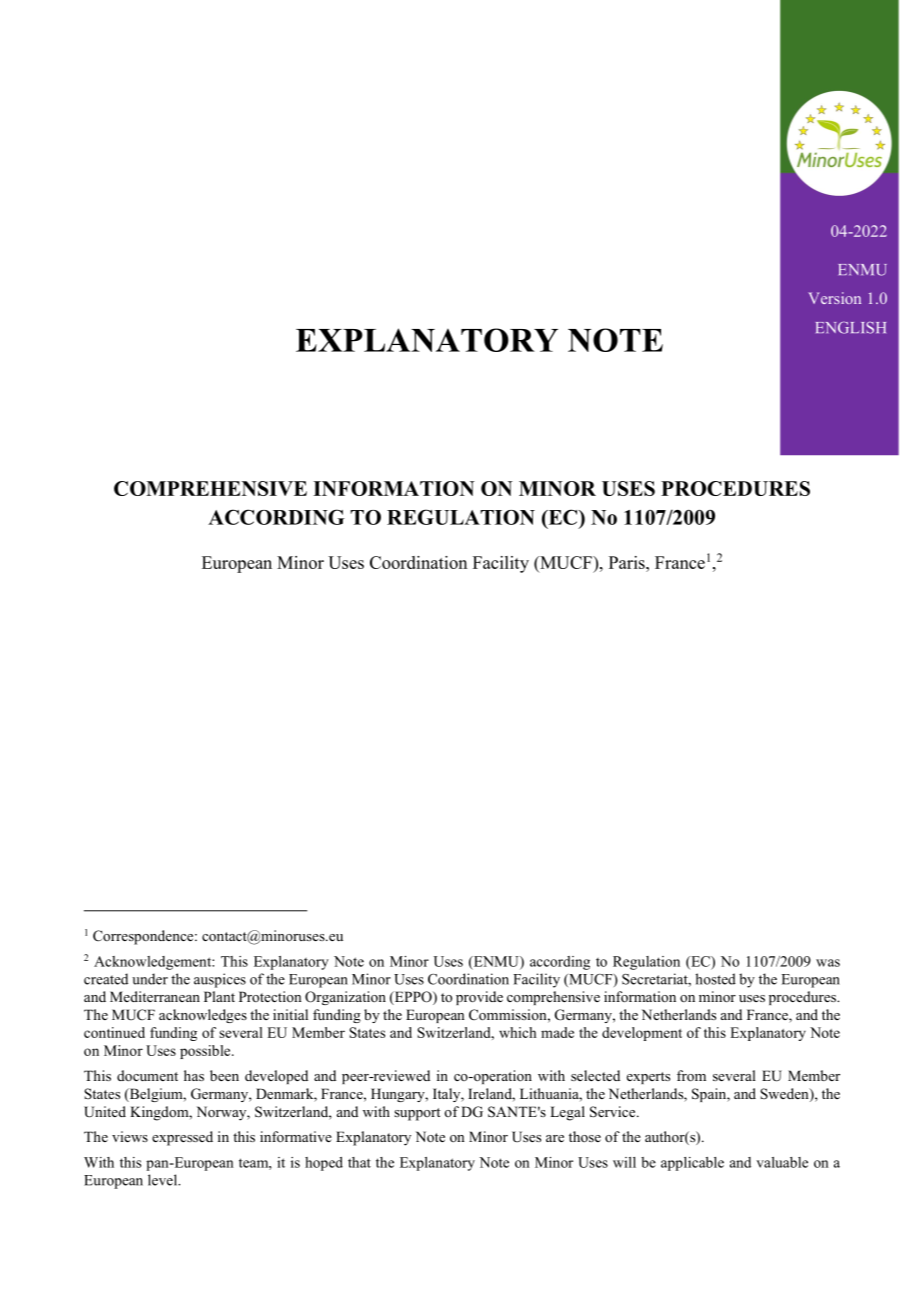 This screenshot has height=1308, width=924. What do you see at coordinates (479, 998) in the screenshot?
I see `provide` at bounding box center [479, 998].
